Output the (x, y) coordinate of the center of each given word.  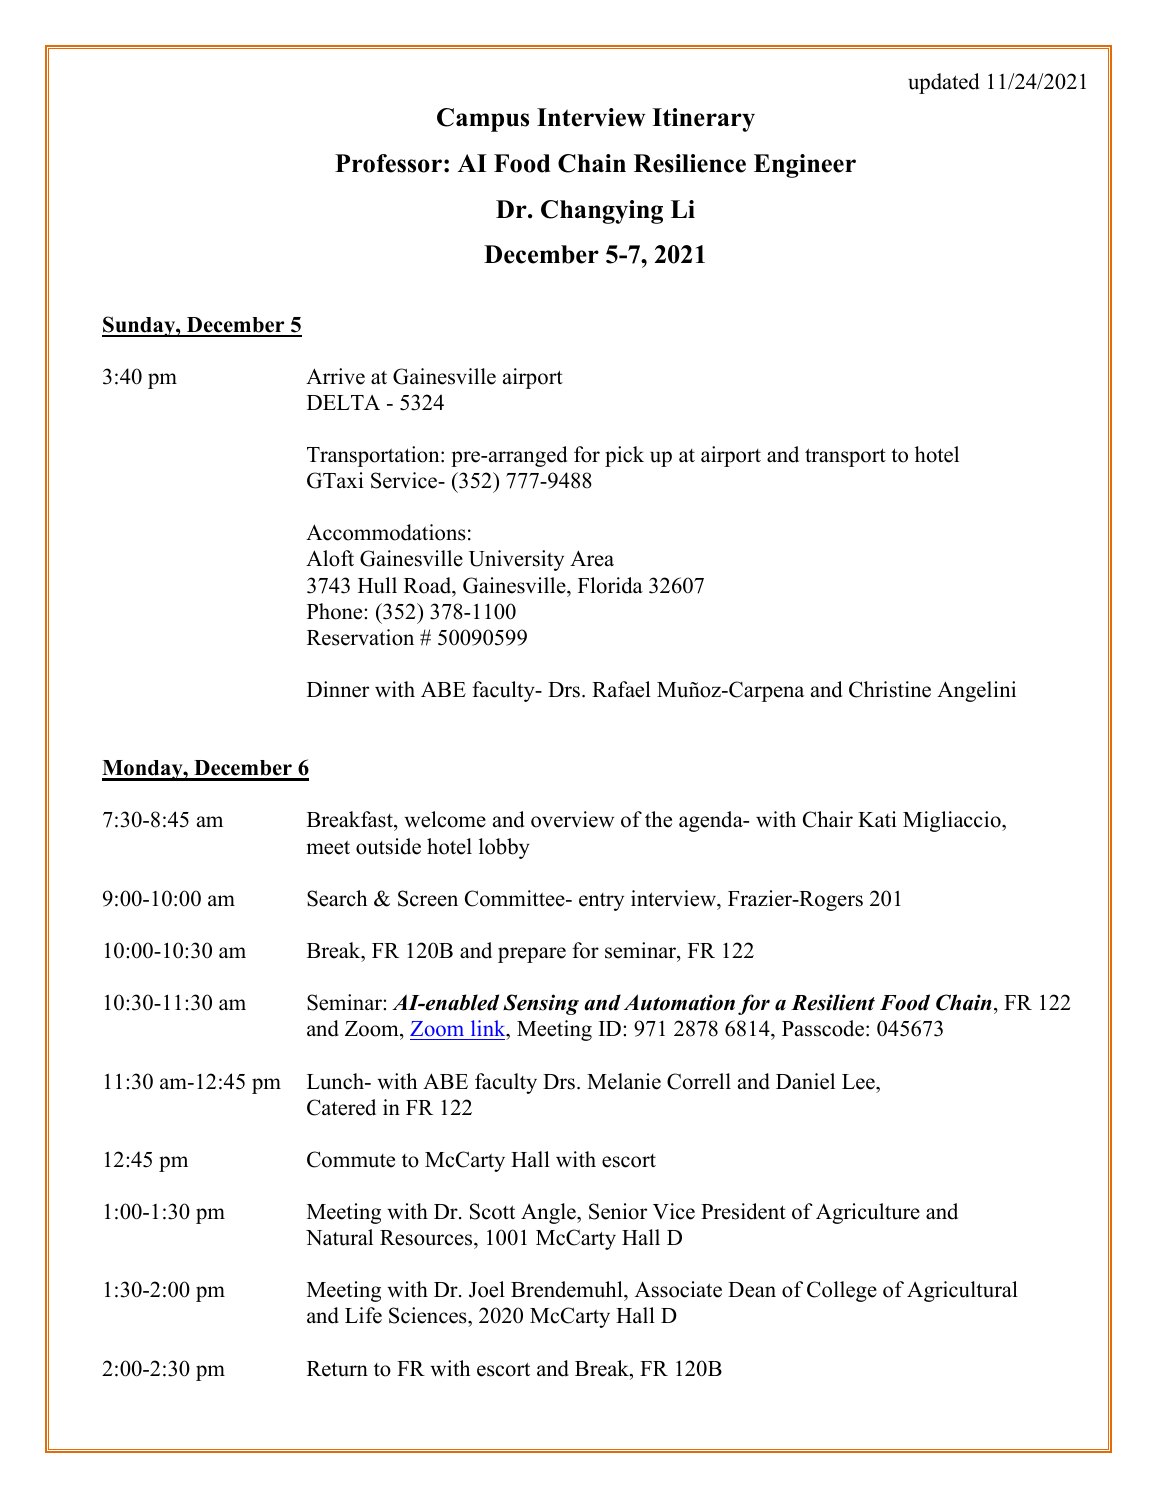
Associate (678, 1289)
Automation (679, 1002)
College (842, 1291)
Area (592, 558)
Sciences (429, 1317)
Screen (428, 898)
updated (943, 83)
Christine (890, 689)
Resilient (833, 1002)
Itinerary (703, 120)
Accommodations (386, 532)
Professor (388, 163)
